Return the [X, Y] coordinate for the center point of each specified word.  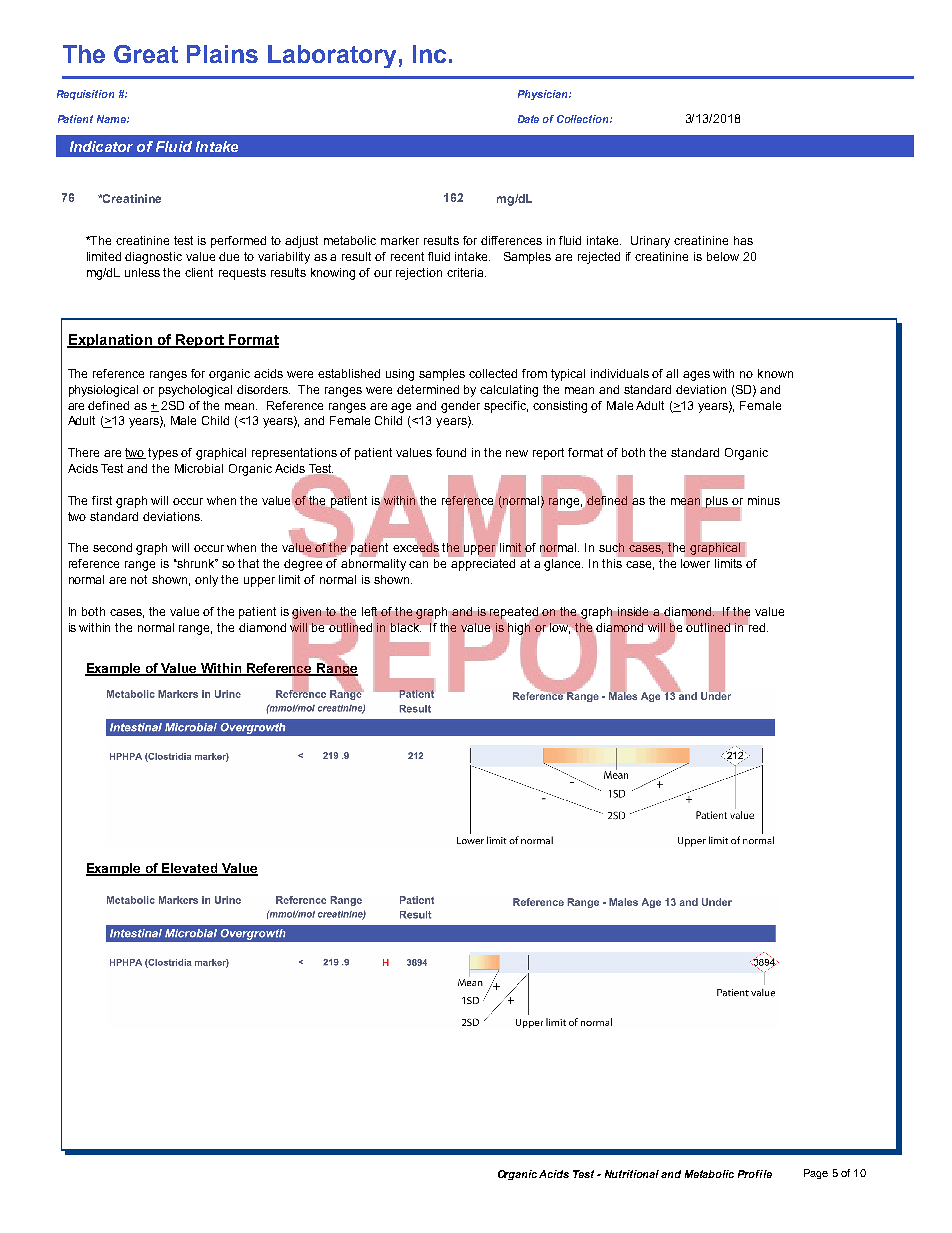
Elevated [190, 869]
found [451, 452]
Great [146, 54]
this [612, 563]
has [743, 240]
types [163, 454]
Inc [429, 54]
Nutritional [633, 1174]
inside [633, 611]
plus [717, 502]
